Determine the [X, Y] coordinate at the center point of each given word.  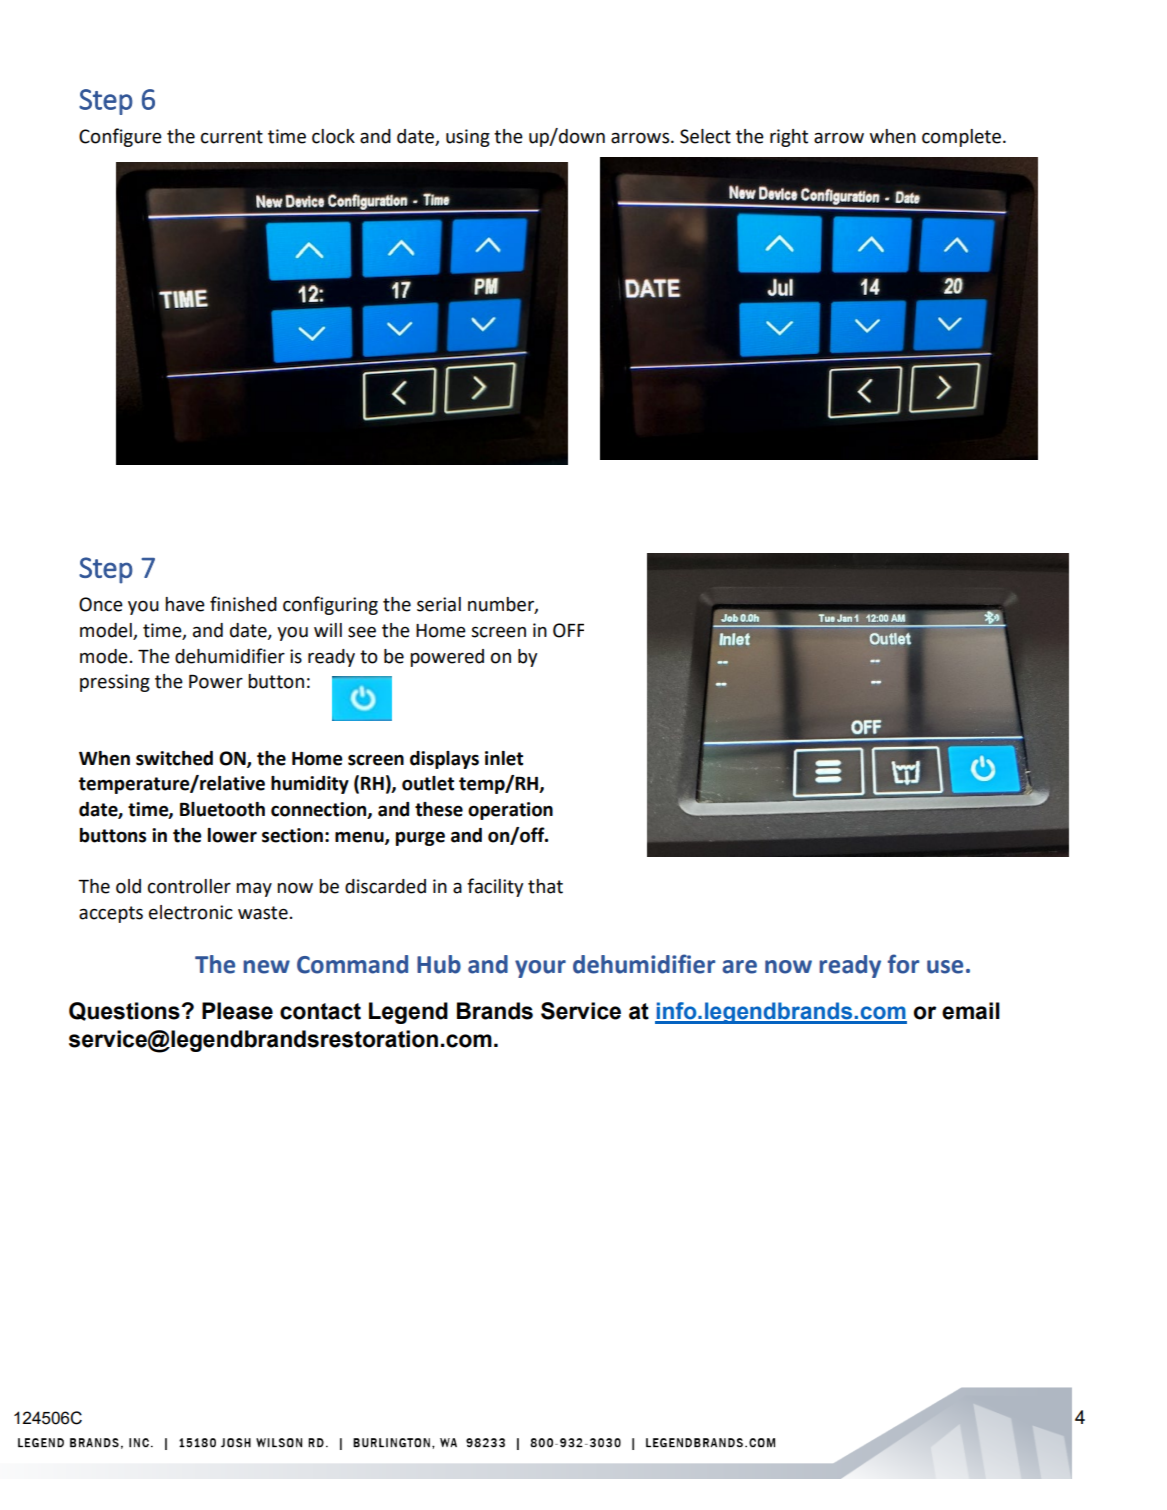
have [185, 604]
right [789, 138]
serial [439, 604]
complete [963, 138]
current [232, 137]
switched [174, 758]
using [468, 138]
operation [510, 811]
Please [237, 1011]
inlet [504, 758]
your [540, 969]
